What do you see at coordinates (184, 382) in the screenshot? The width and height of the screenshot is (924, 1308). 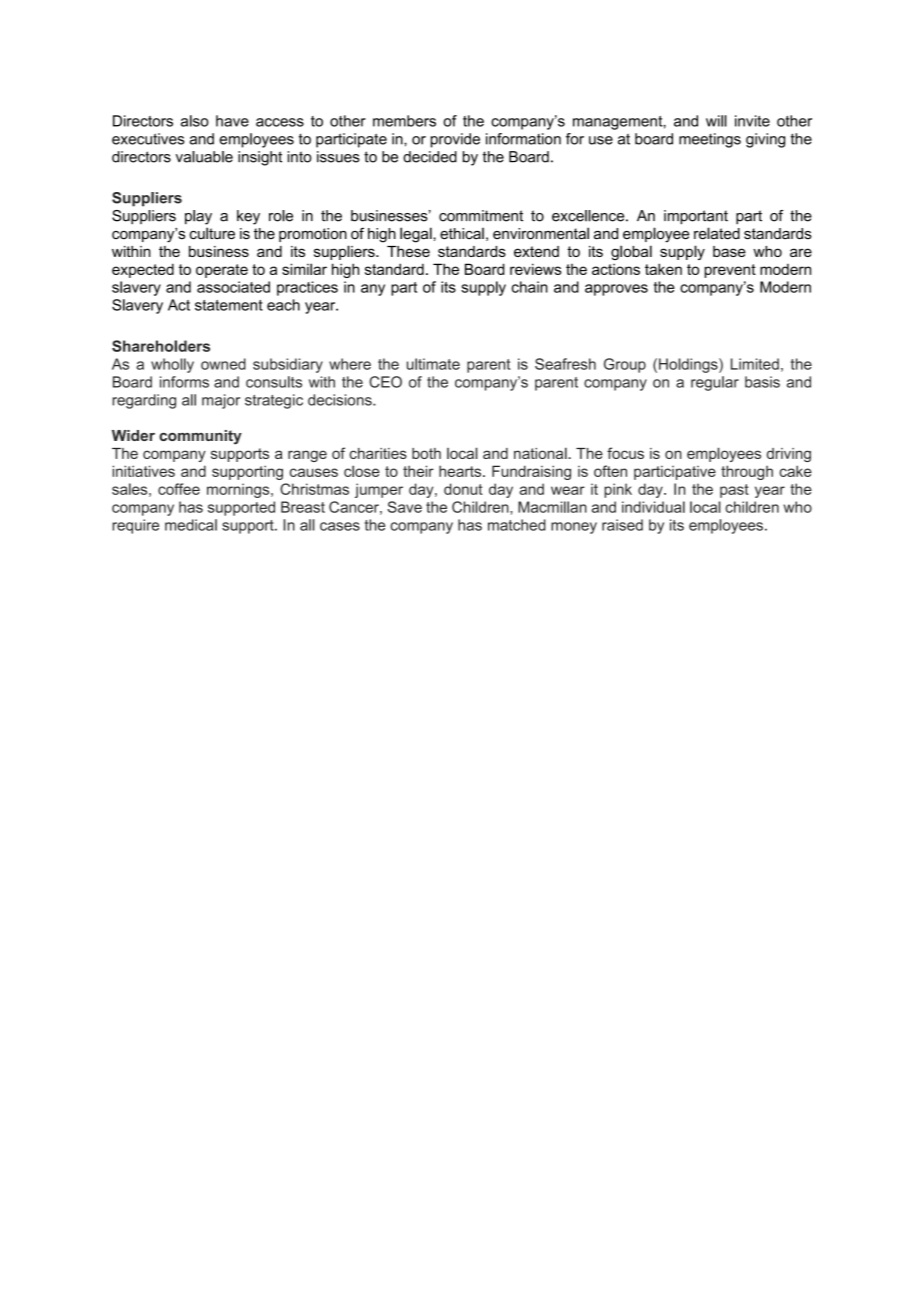 I see `informs` at bounding box center [184, 382].
